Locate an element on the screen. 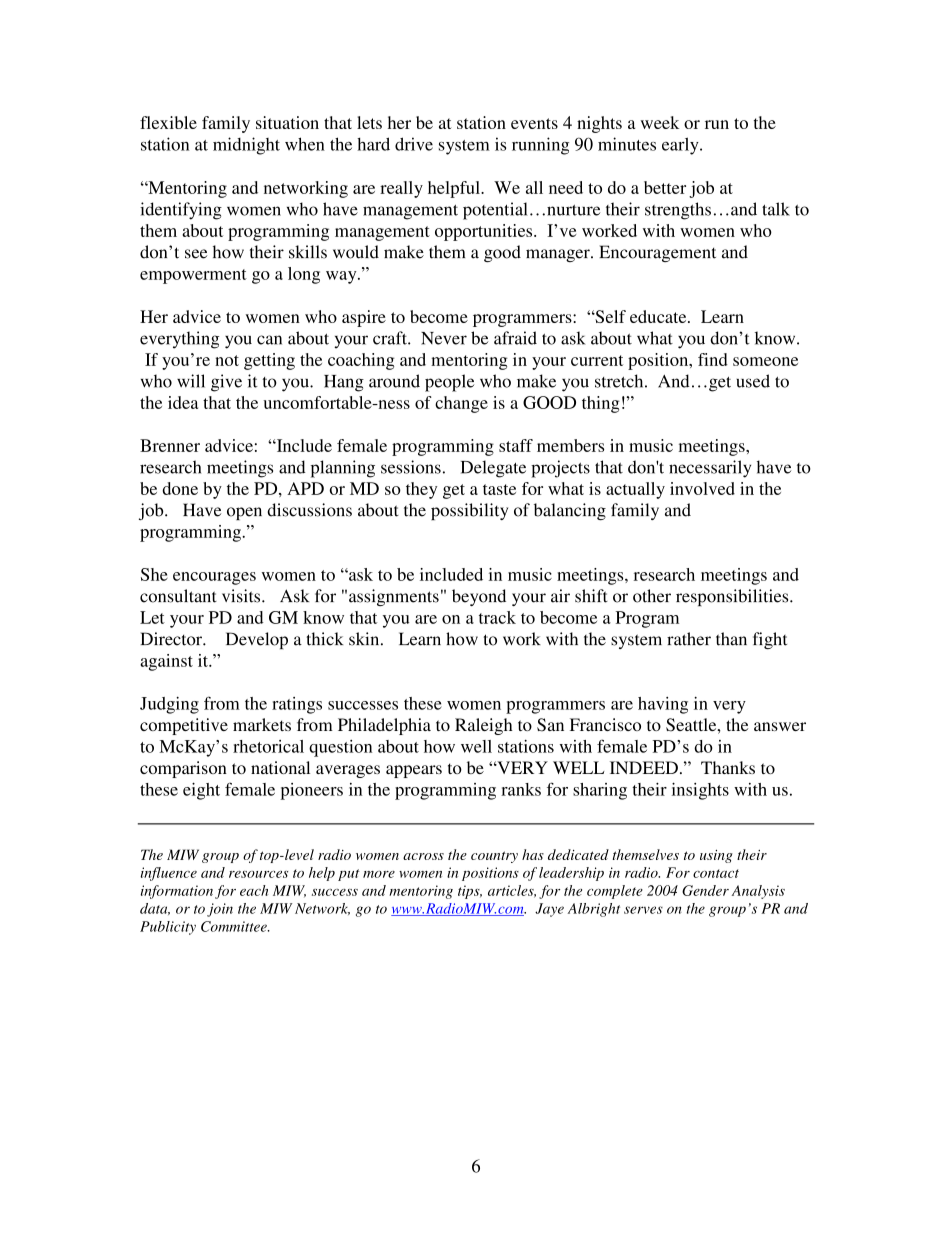  people is located at coordinates (449, 383).
